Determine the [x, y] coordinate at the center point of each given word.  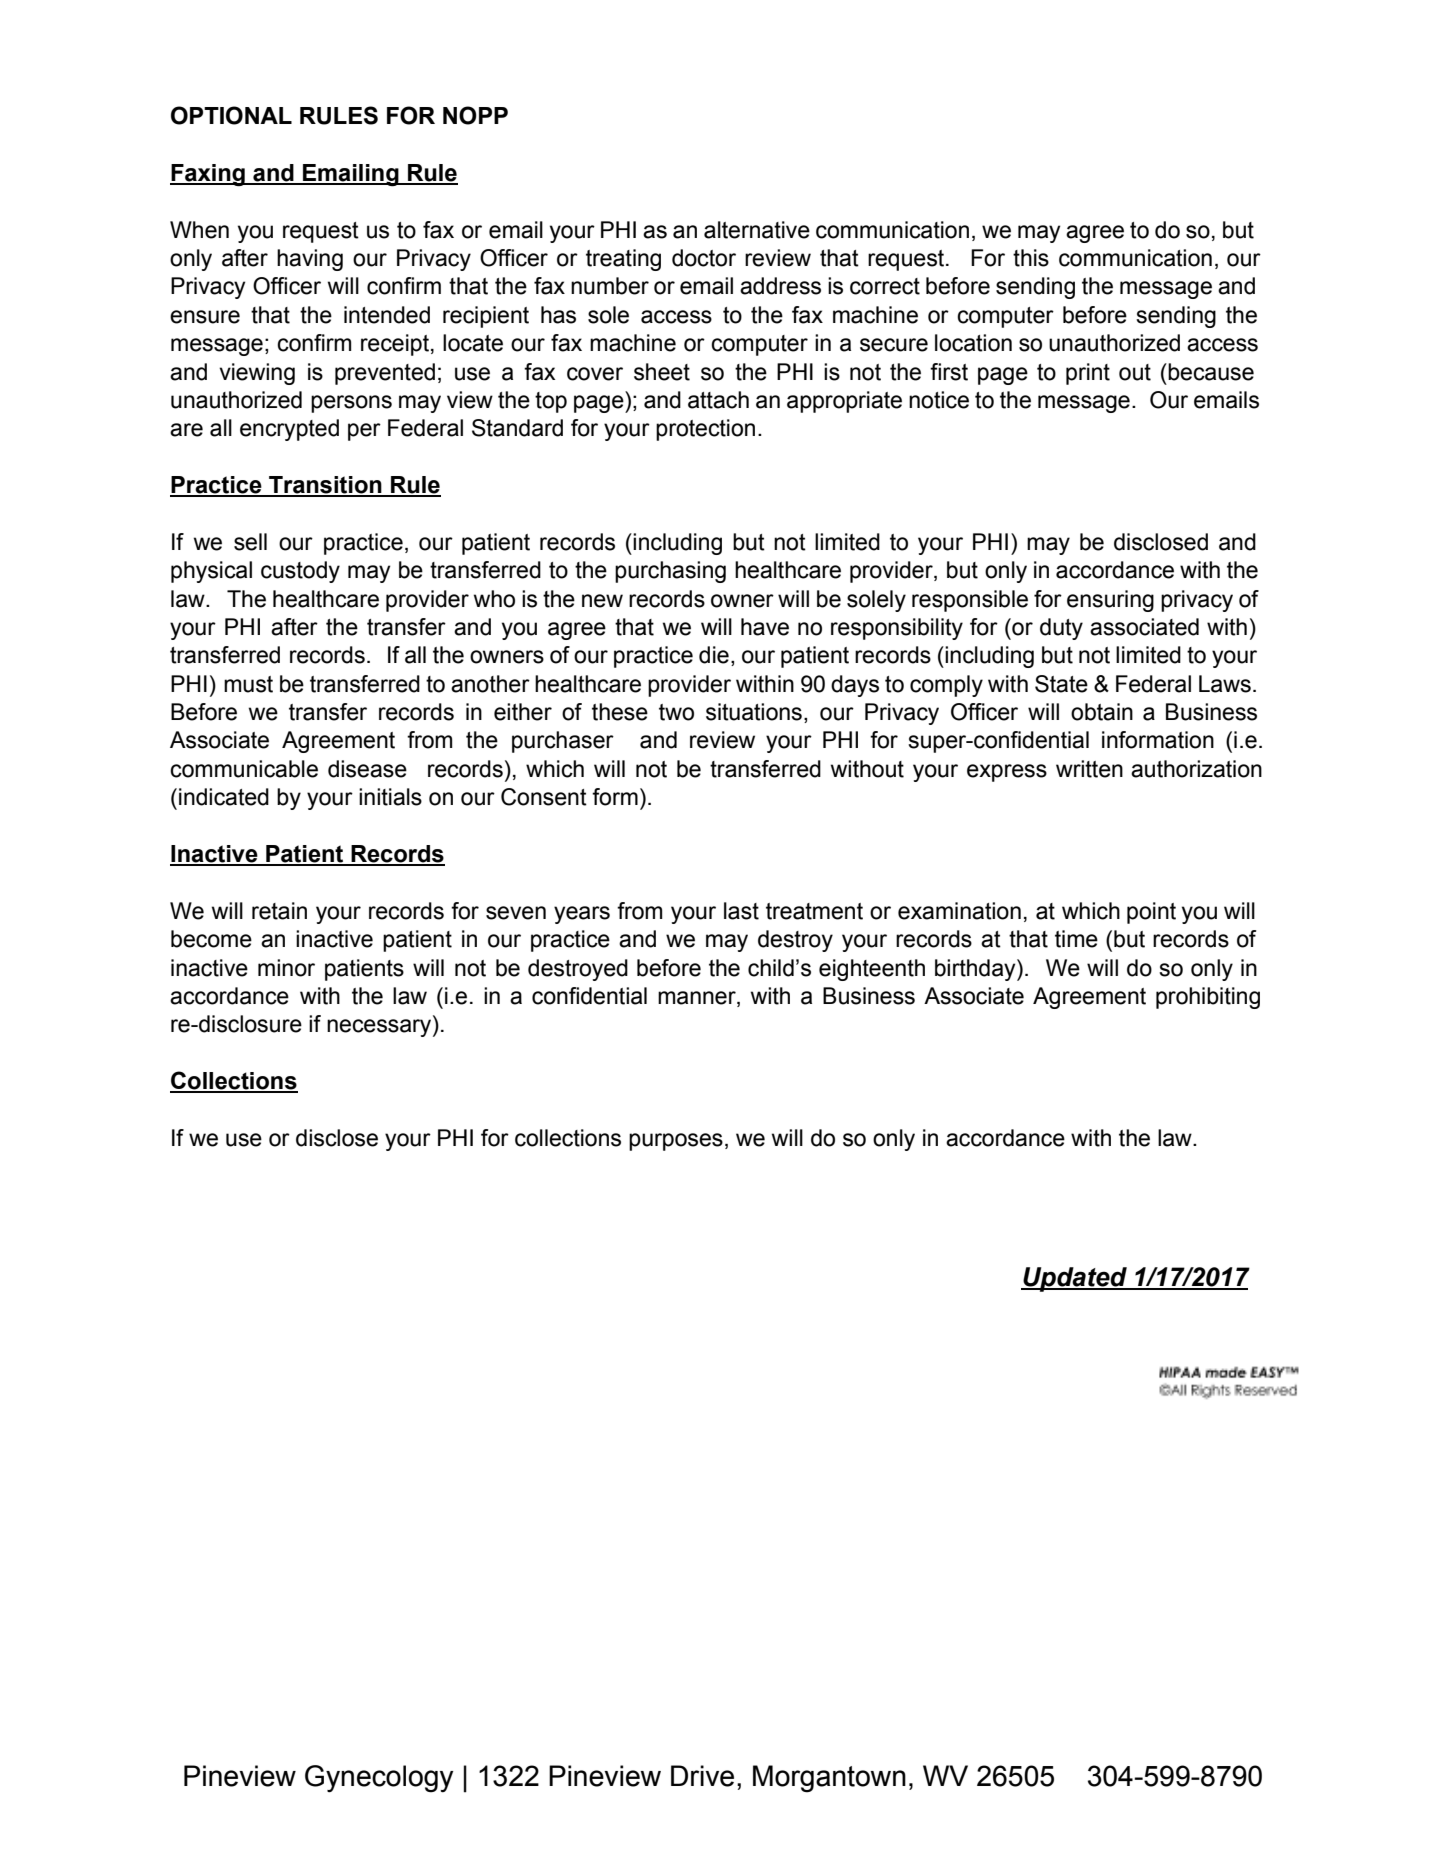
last [741, 911]
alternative [757, 230]
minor [286, 968]
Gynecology [379, 1779]
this [1031, 258]
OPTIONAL [231, 115]
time [1076, 939]
